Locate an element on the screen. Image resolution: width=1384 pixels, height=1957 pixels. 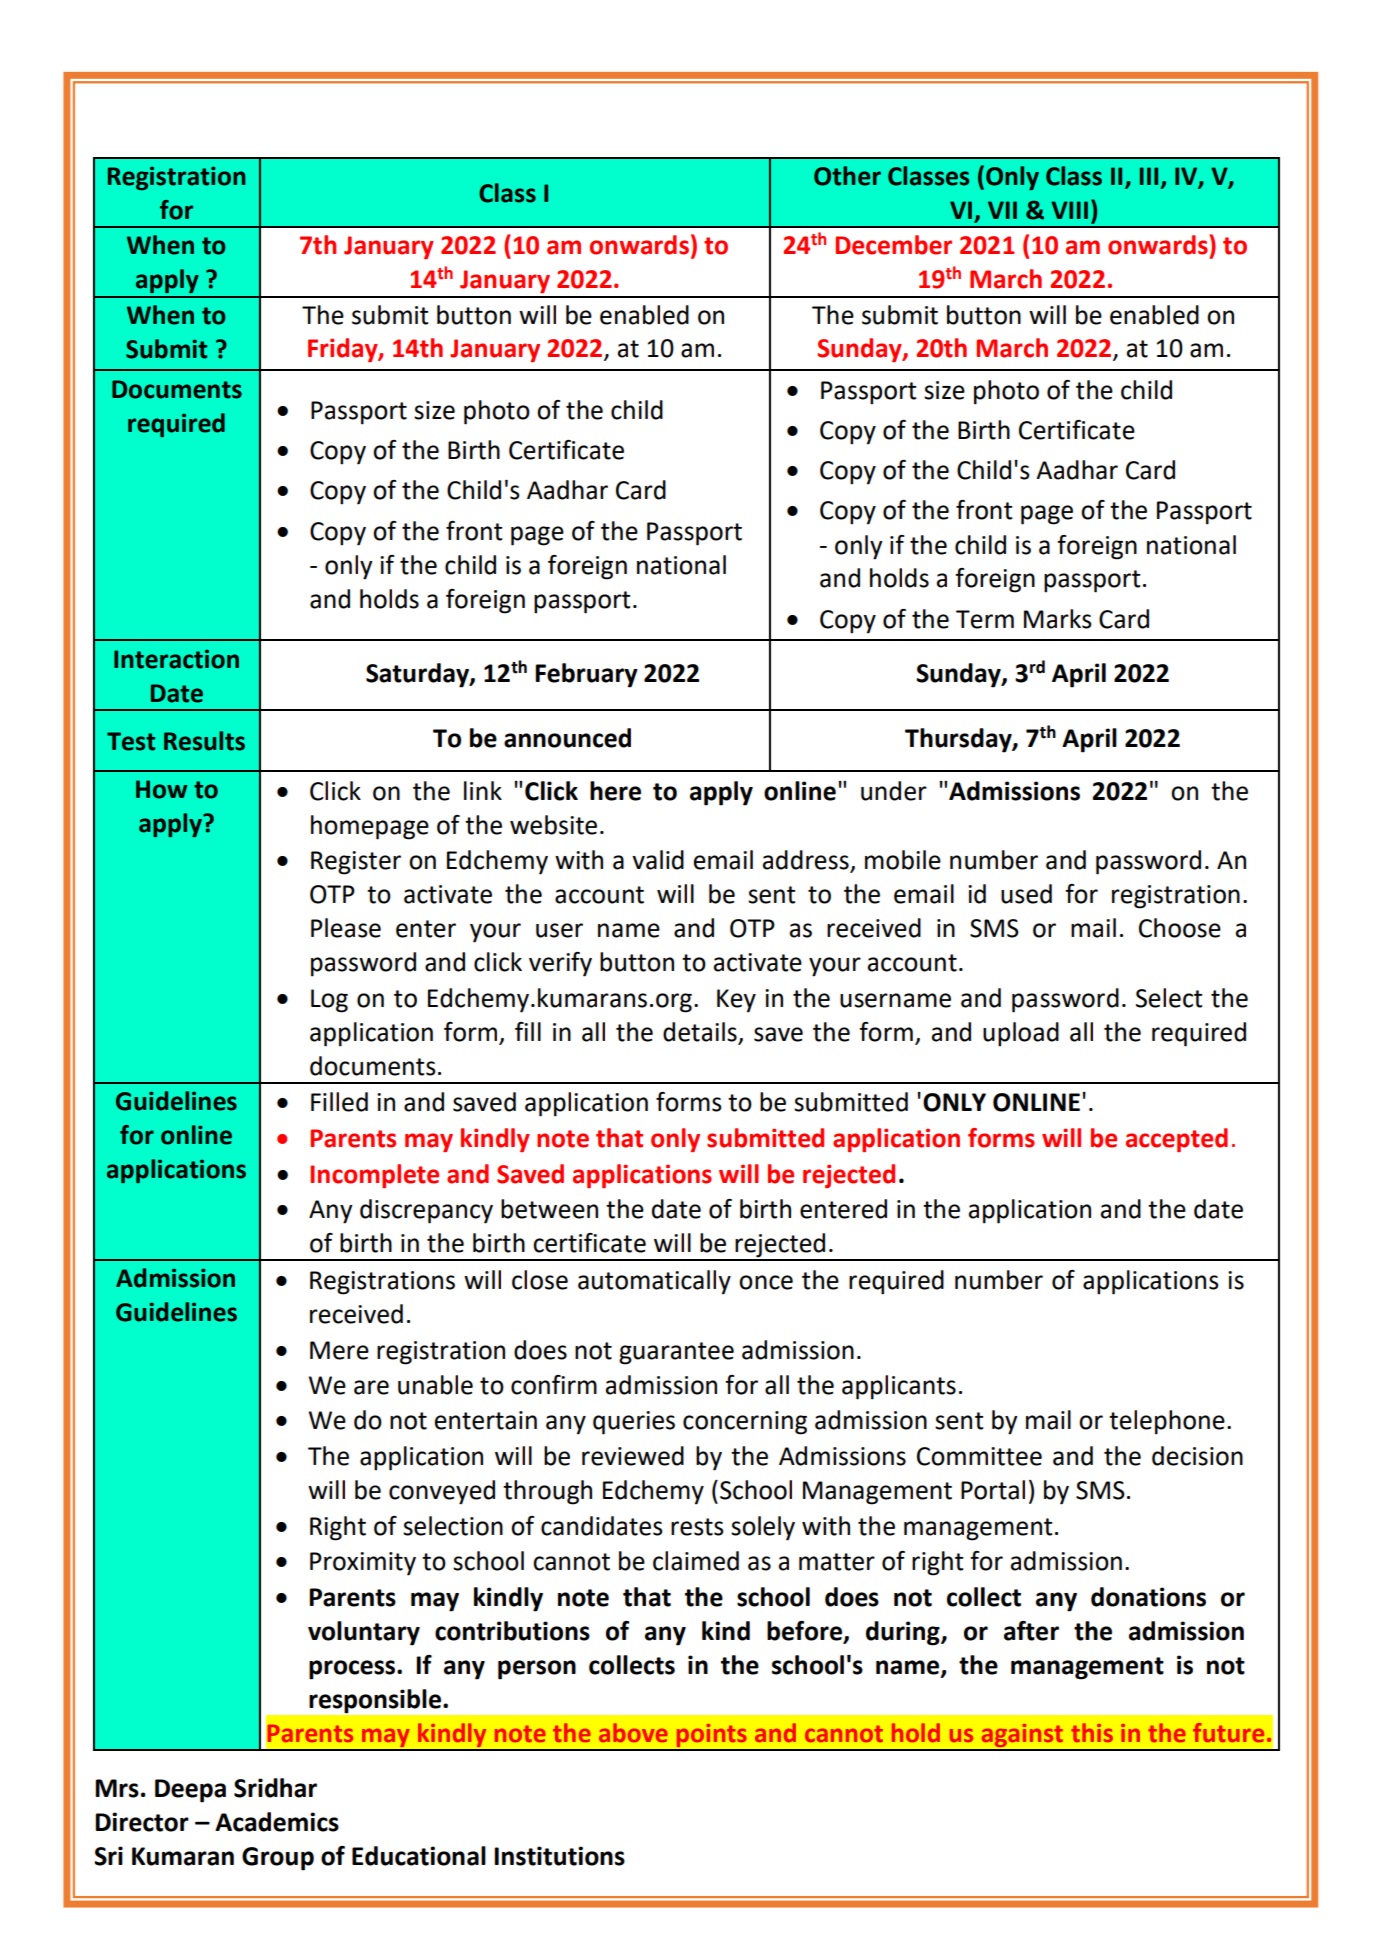
rests is located at coordinates (697, 1527).
